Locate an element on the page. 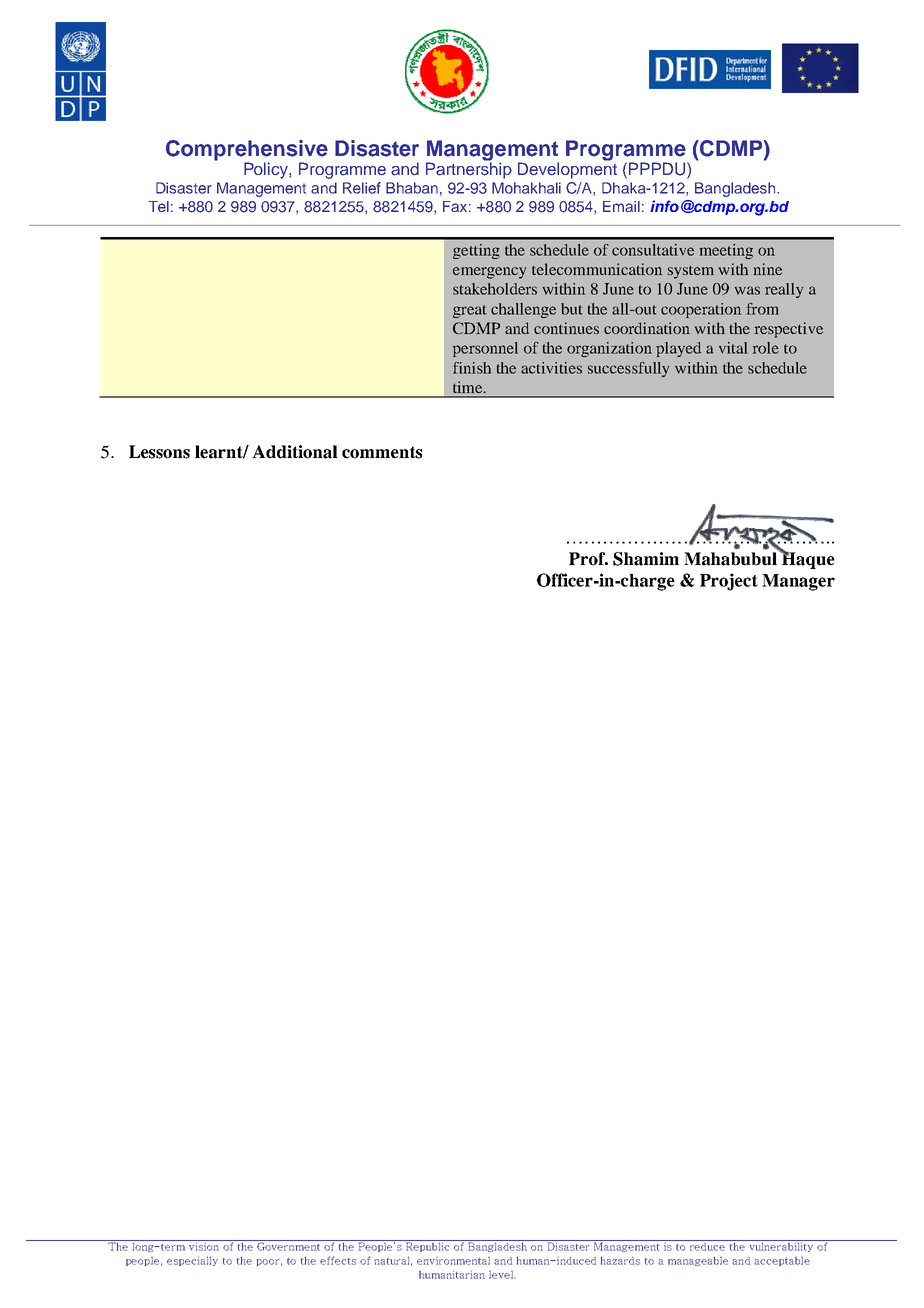 The height and width of the document is (1308, 924). reduce is located at coordinates (707, 1245).
